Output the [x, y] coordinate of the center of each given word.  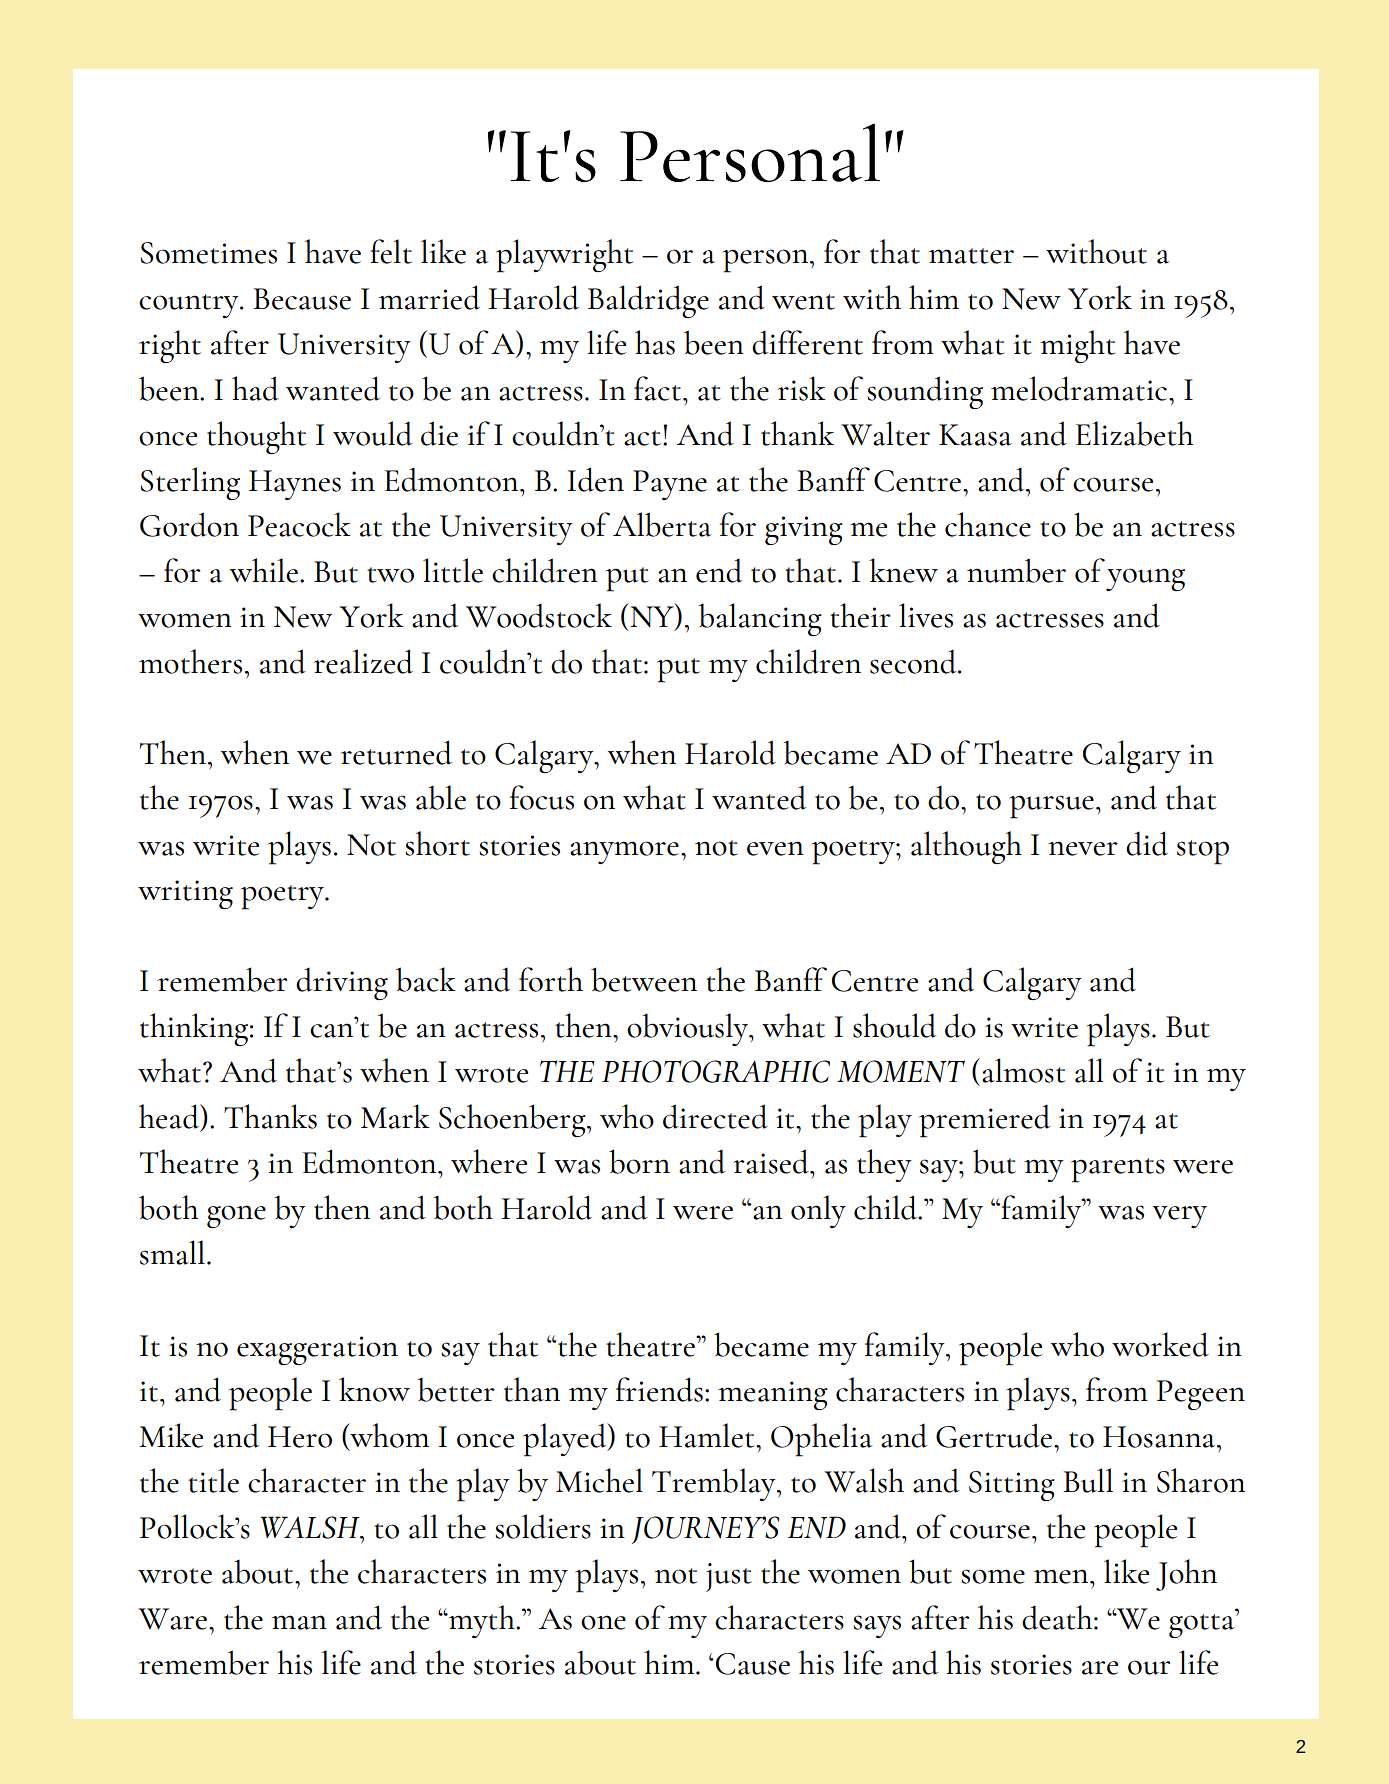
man [299, 1622]
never [1083, 848]
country [190, 306]
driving [342, 983]
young [1145, 579]
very [1180, 1217]
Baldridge [648, 301]
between [644, 979]
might [1077, 346]
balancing [760, 619]
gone [236, 1216]
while [264, 570]
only [818, 1211]
